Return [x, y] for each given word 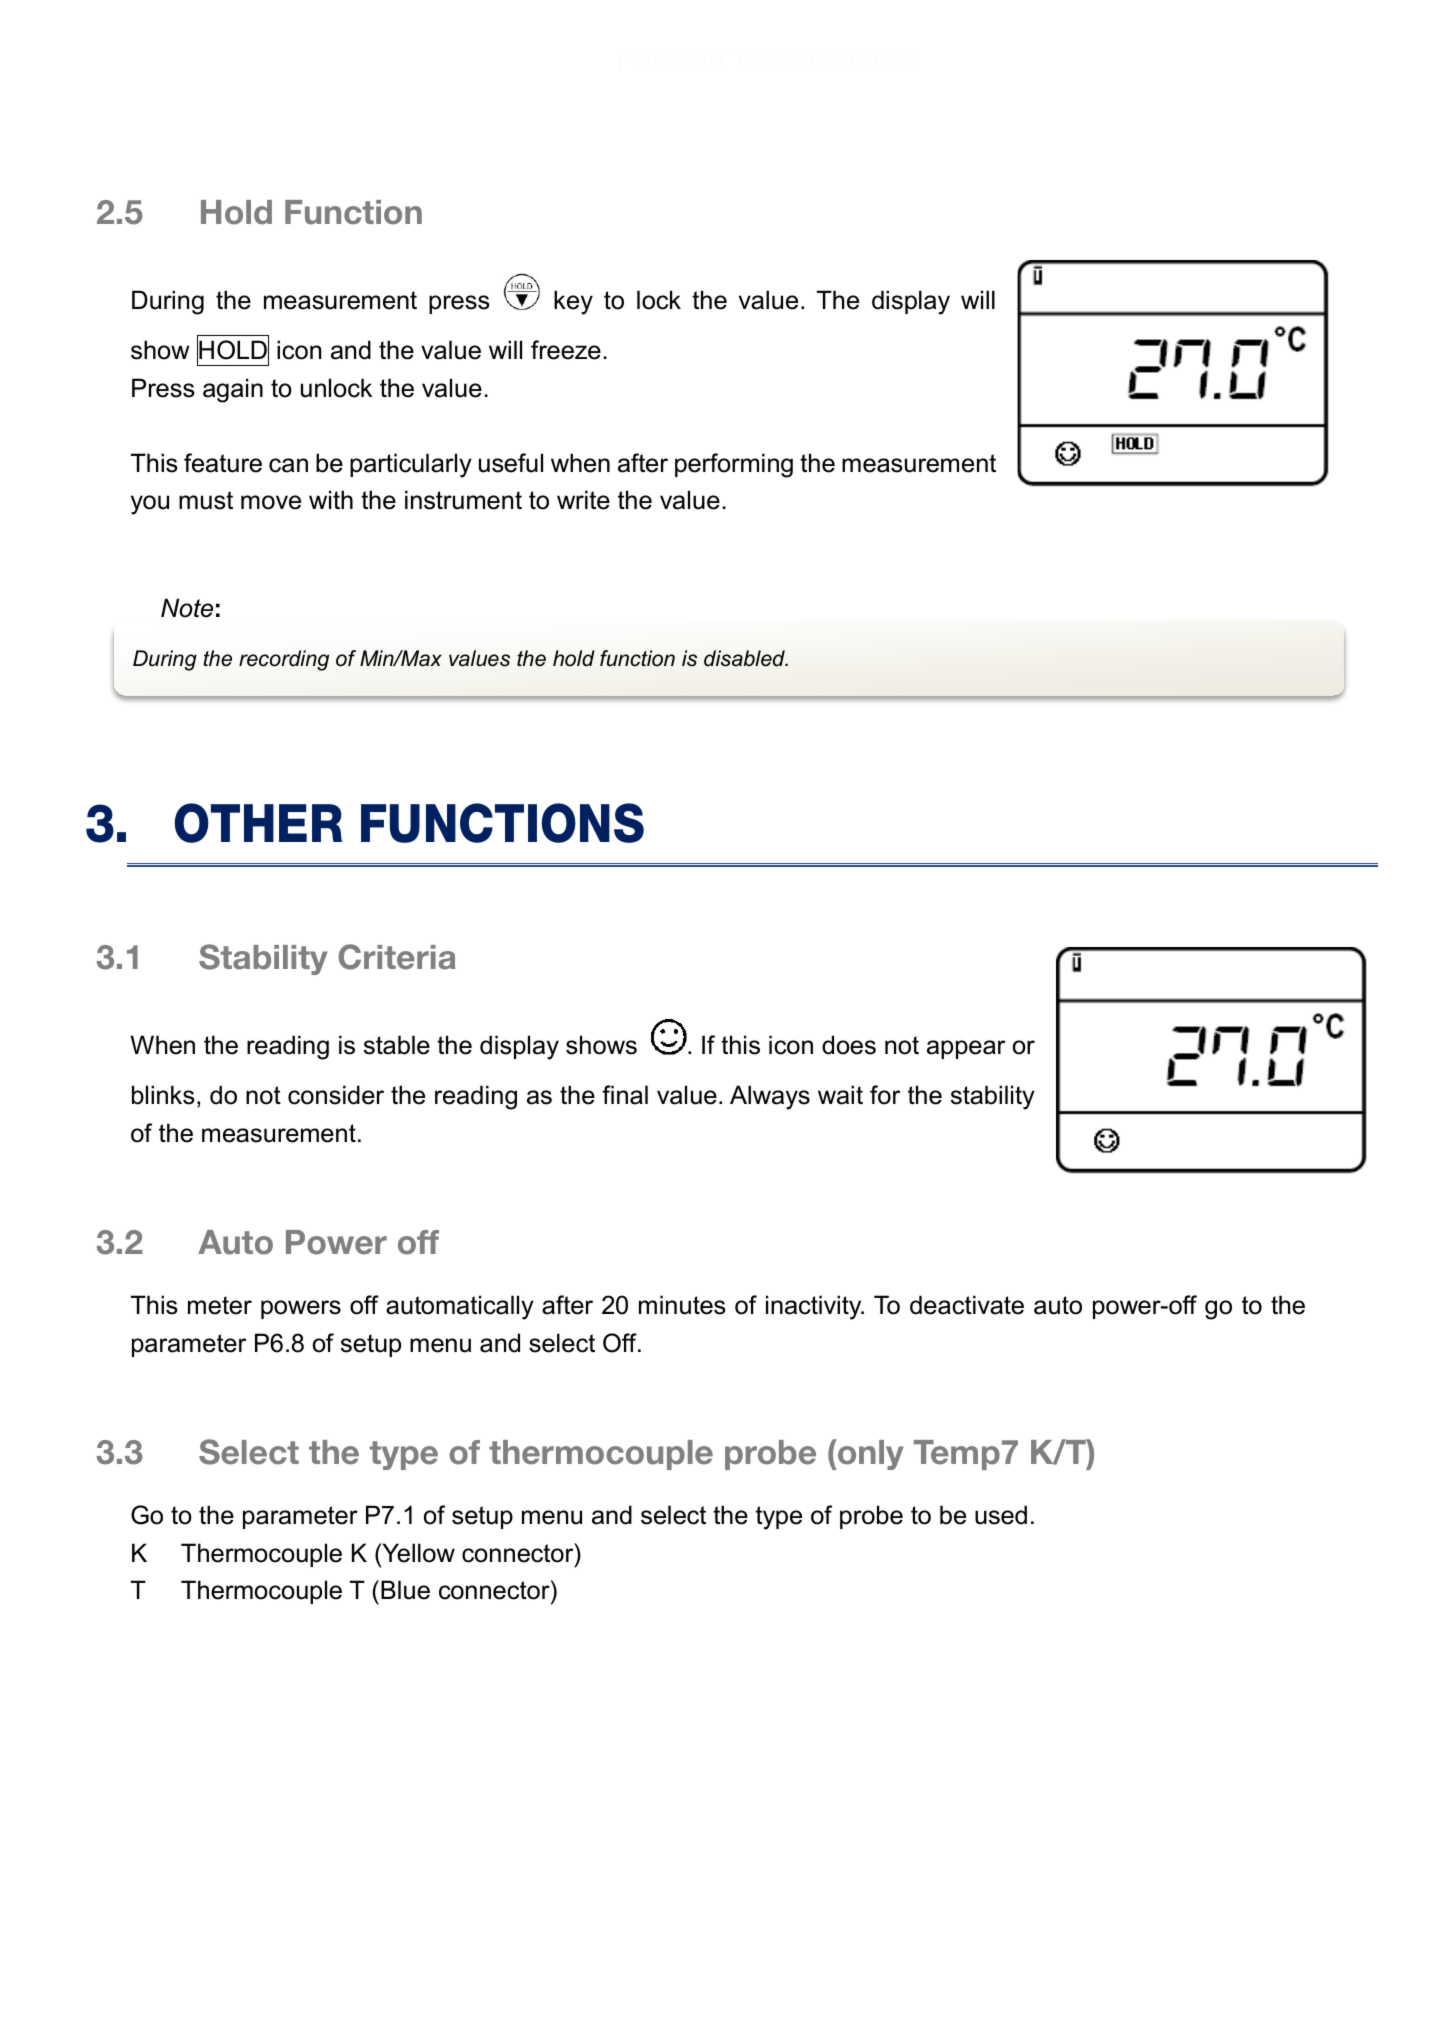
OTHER [258, 823]
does [849, 1045]
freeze [566, 350]
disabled [745, 658]
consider [336, 1095]
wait [840, 1095]
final [625, 1095]
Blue [405, 1590]
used [1001, 1515]
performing [734, 465]
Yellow [417, 1553]
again [233, 390]
